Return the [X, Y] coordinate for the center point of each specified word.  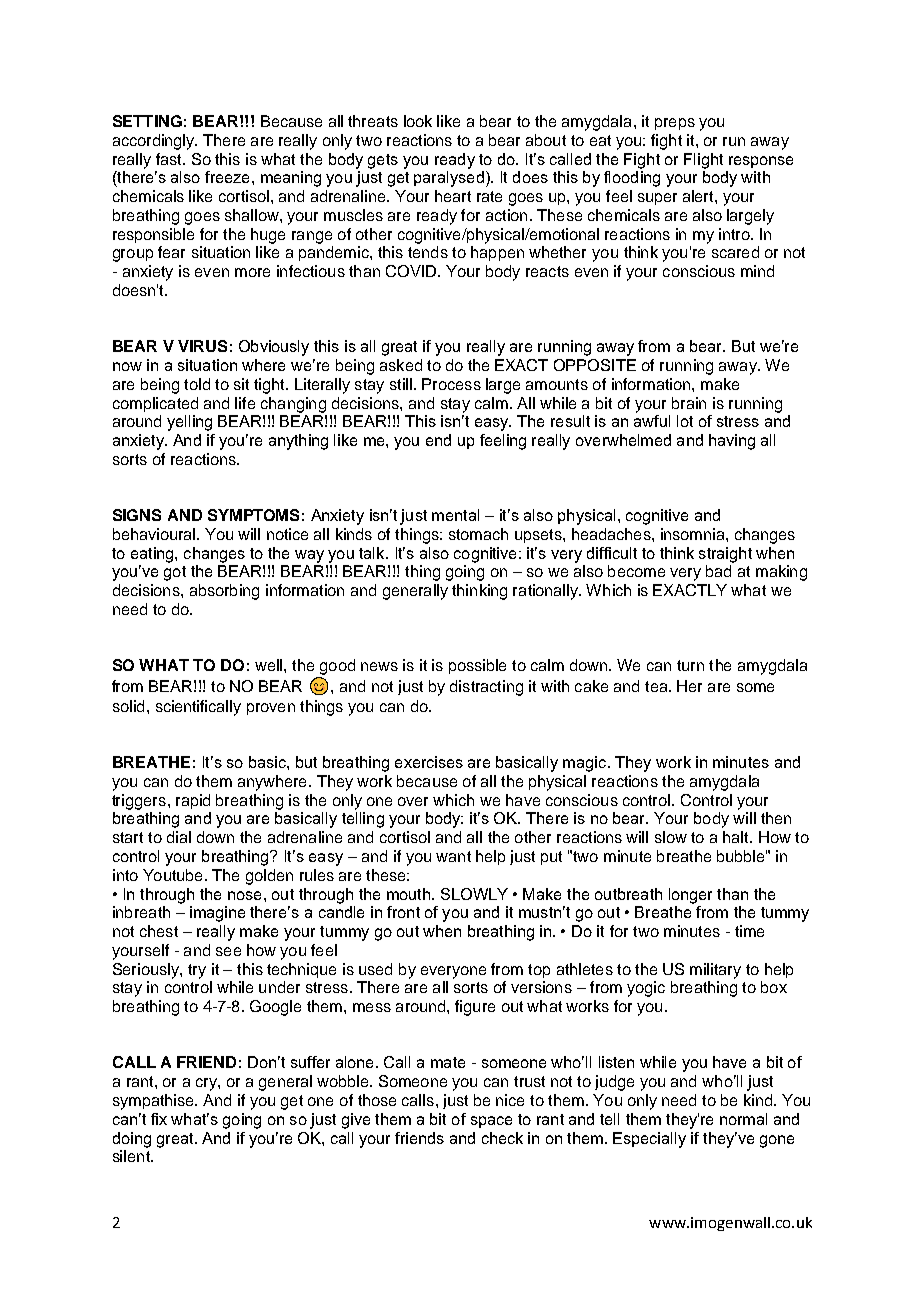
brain [689, 403]
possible [477, 666]
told [197, 384]
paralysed [449, 179]
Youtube [172, 875]
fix [159, 1119]
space [491, 1122]
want [453, 856]
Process [451, 384]
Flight [703, 161]
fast [170, 159]
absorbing [224, 592]
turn [690, 665]
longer [690, 896]
